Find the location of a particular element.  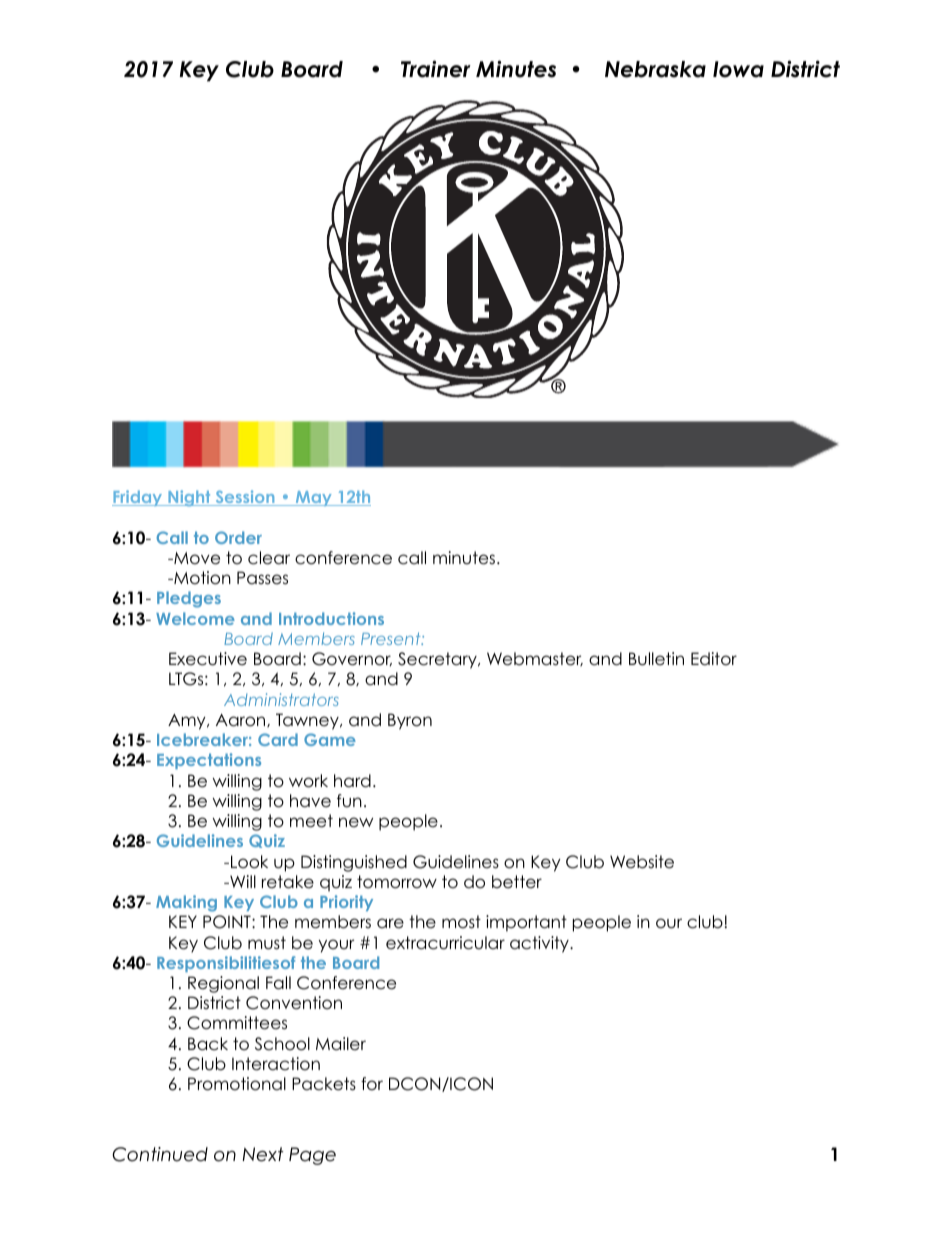

Trainer is located at coordinates (436, 69).
